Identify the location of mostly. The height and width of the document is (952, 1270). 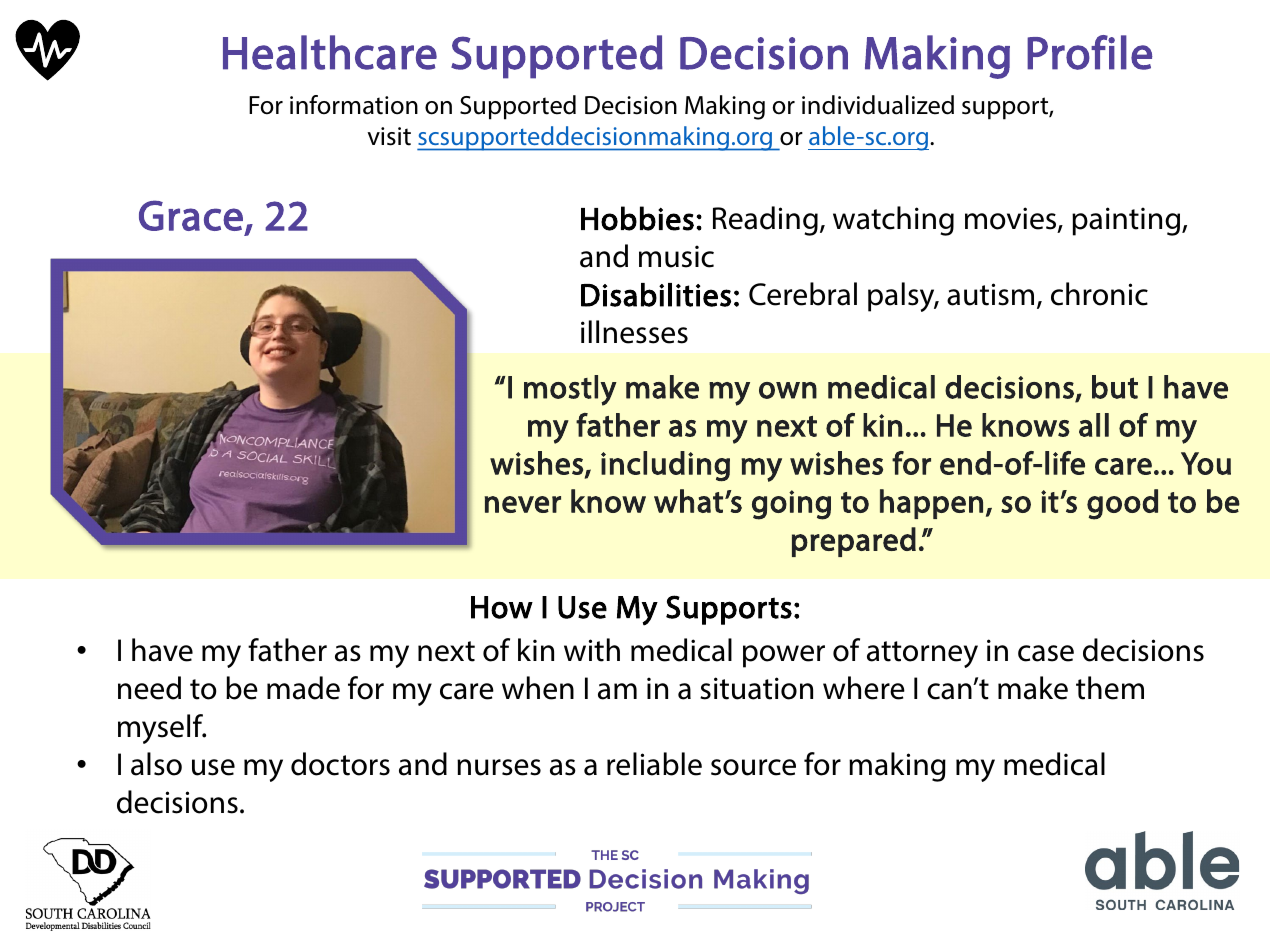
(570, 390).
